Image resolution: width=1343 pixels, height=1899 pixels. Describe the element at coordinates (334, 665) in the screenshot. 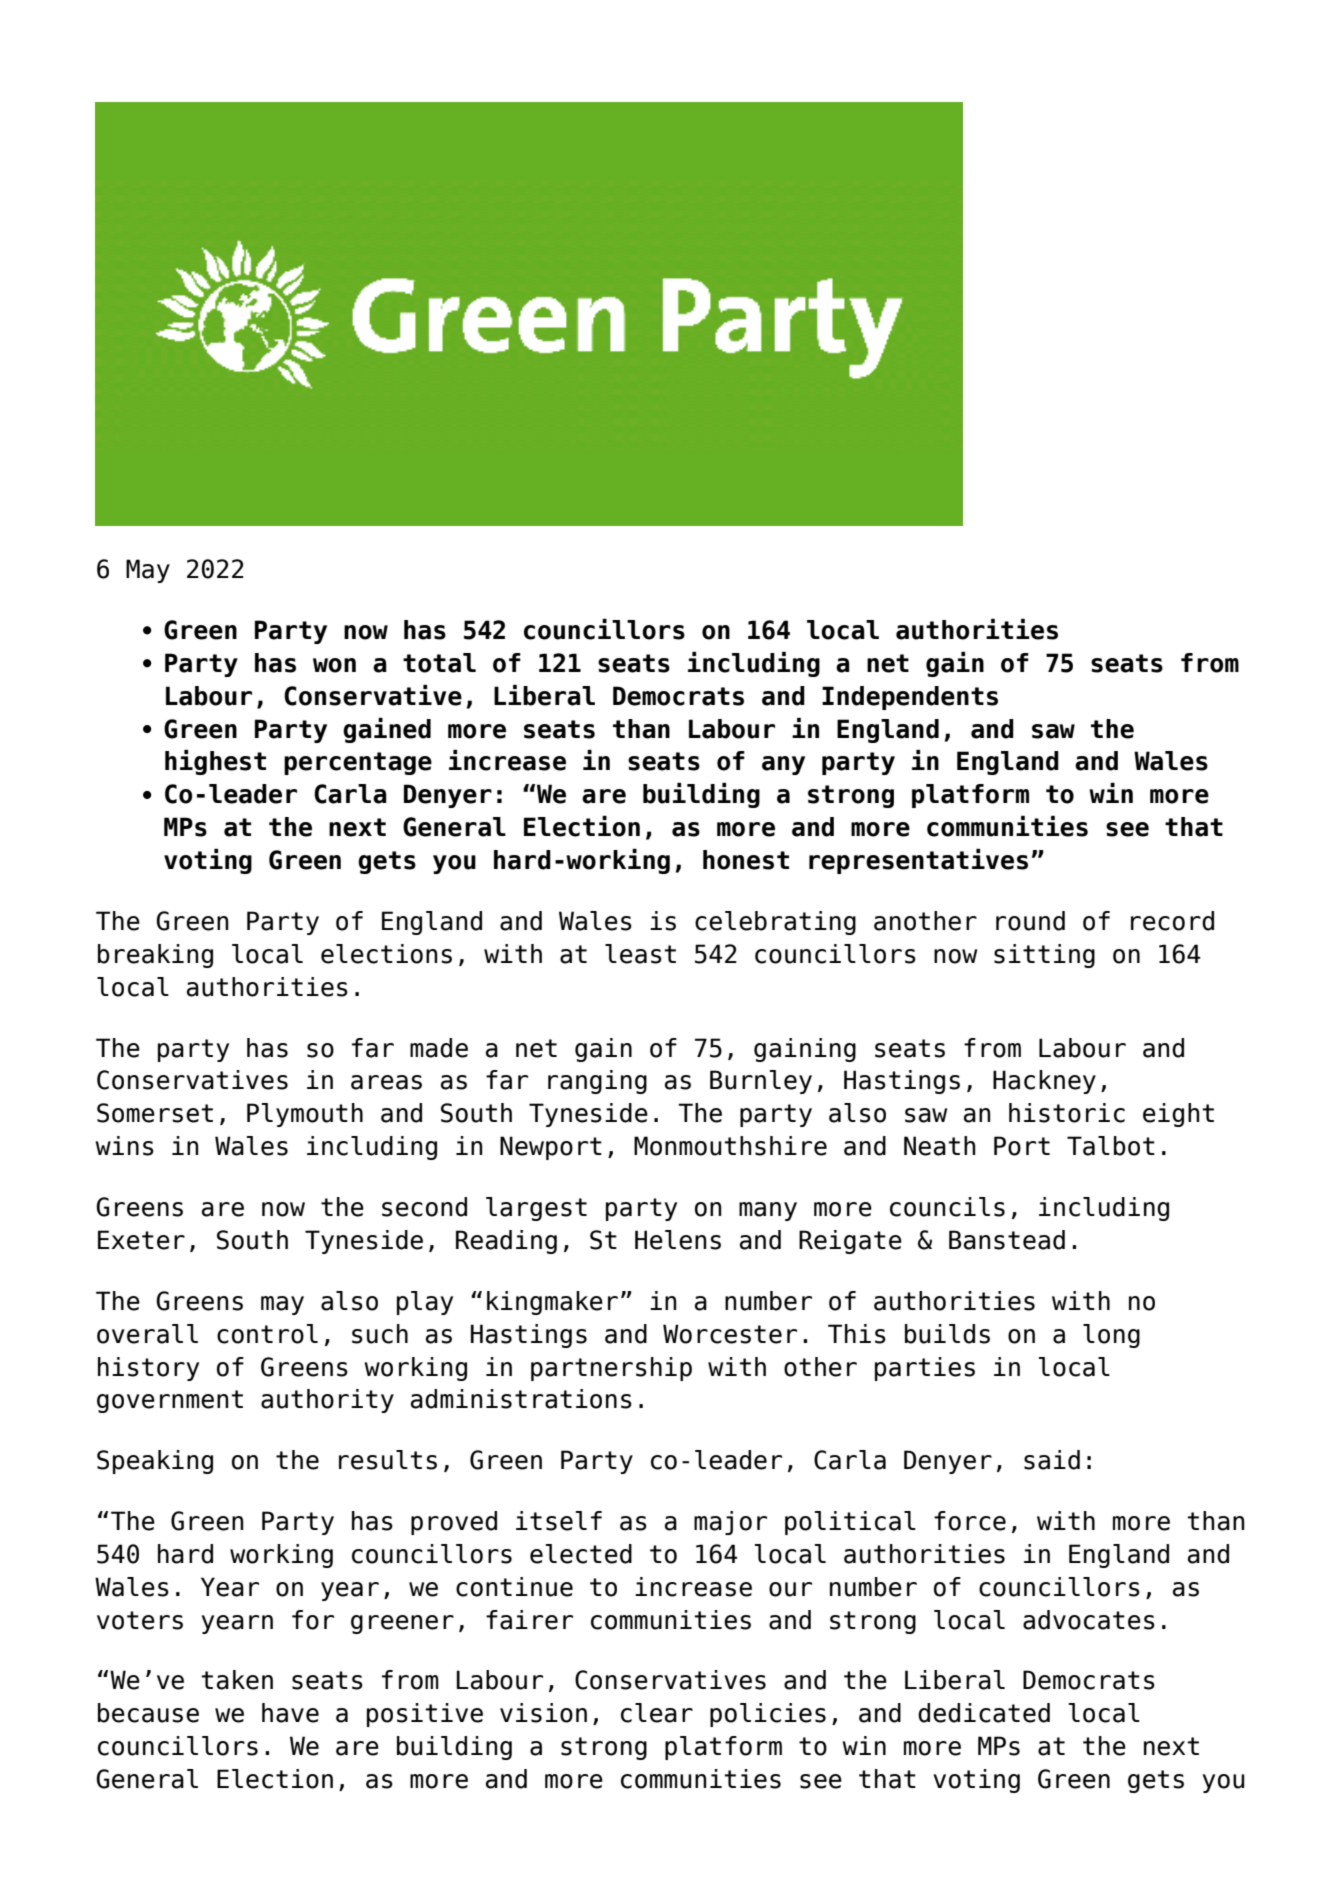

I see `won` at that location.
